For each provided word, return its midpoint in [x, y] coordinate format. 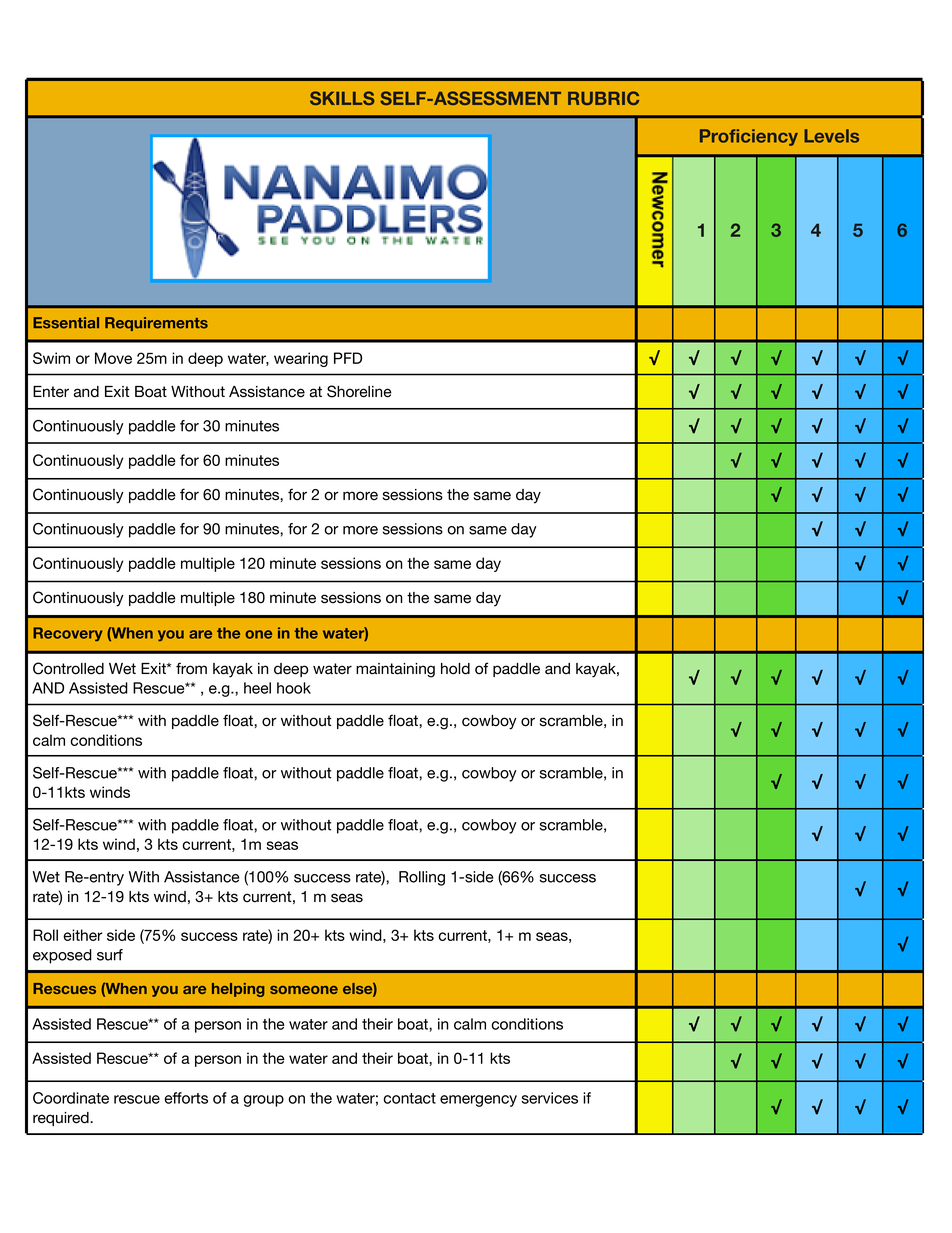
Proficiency [749, 137]
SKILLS [342, 98]
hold [455, 669]
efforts [186, 1098]
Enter [51, 392]
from [191, 668]
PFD [348, 358]
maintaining [395, 670]
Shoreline [359, 391]
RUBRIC [603, 98]
